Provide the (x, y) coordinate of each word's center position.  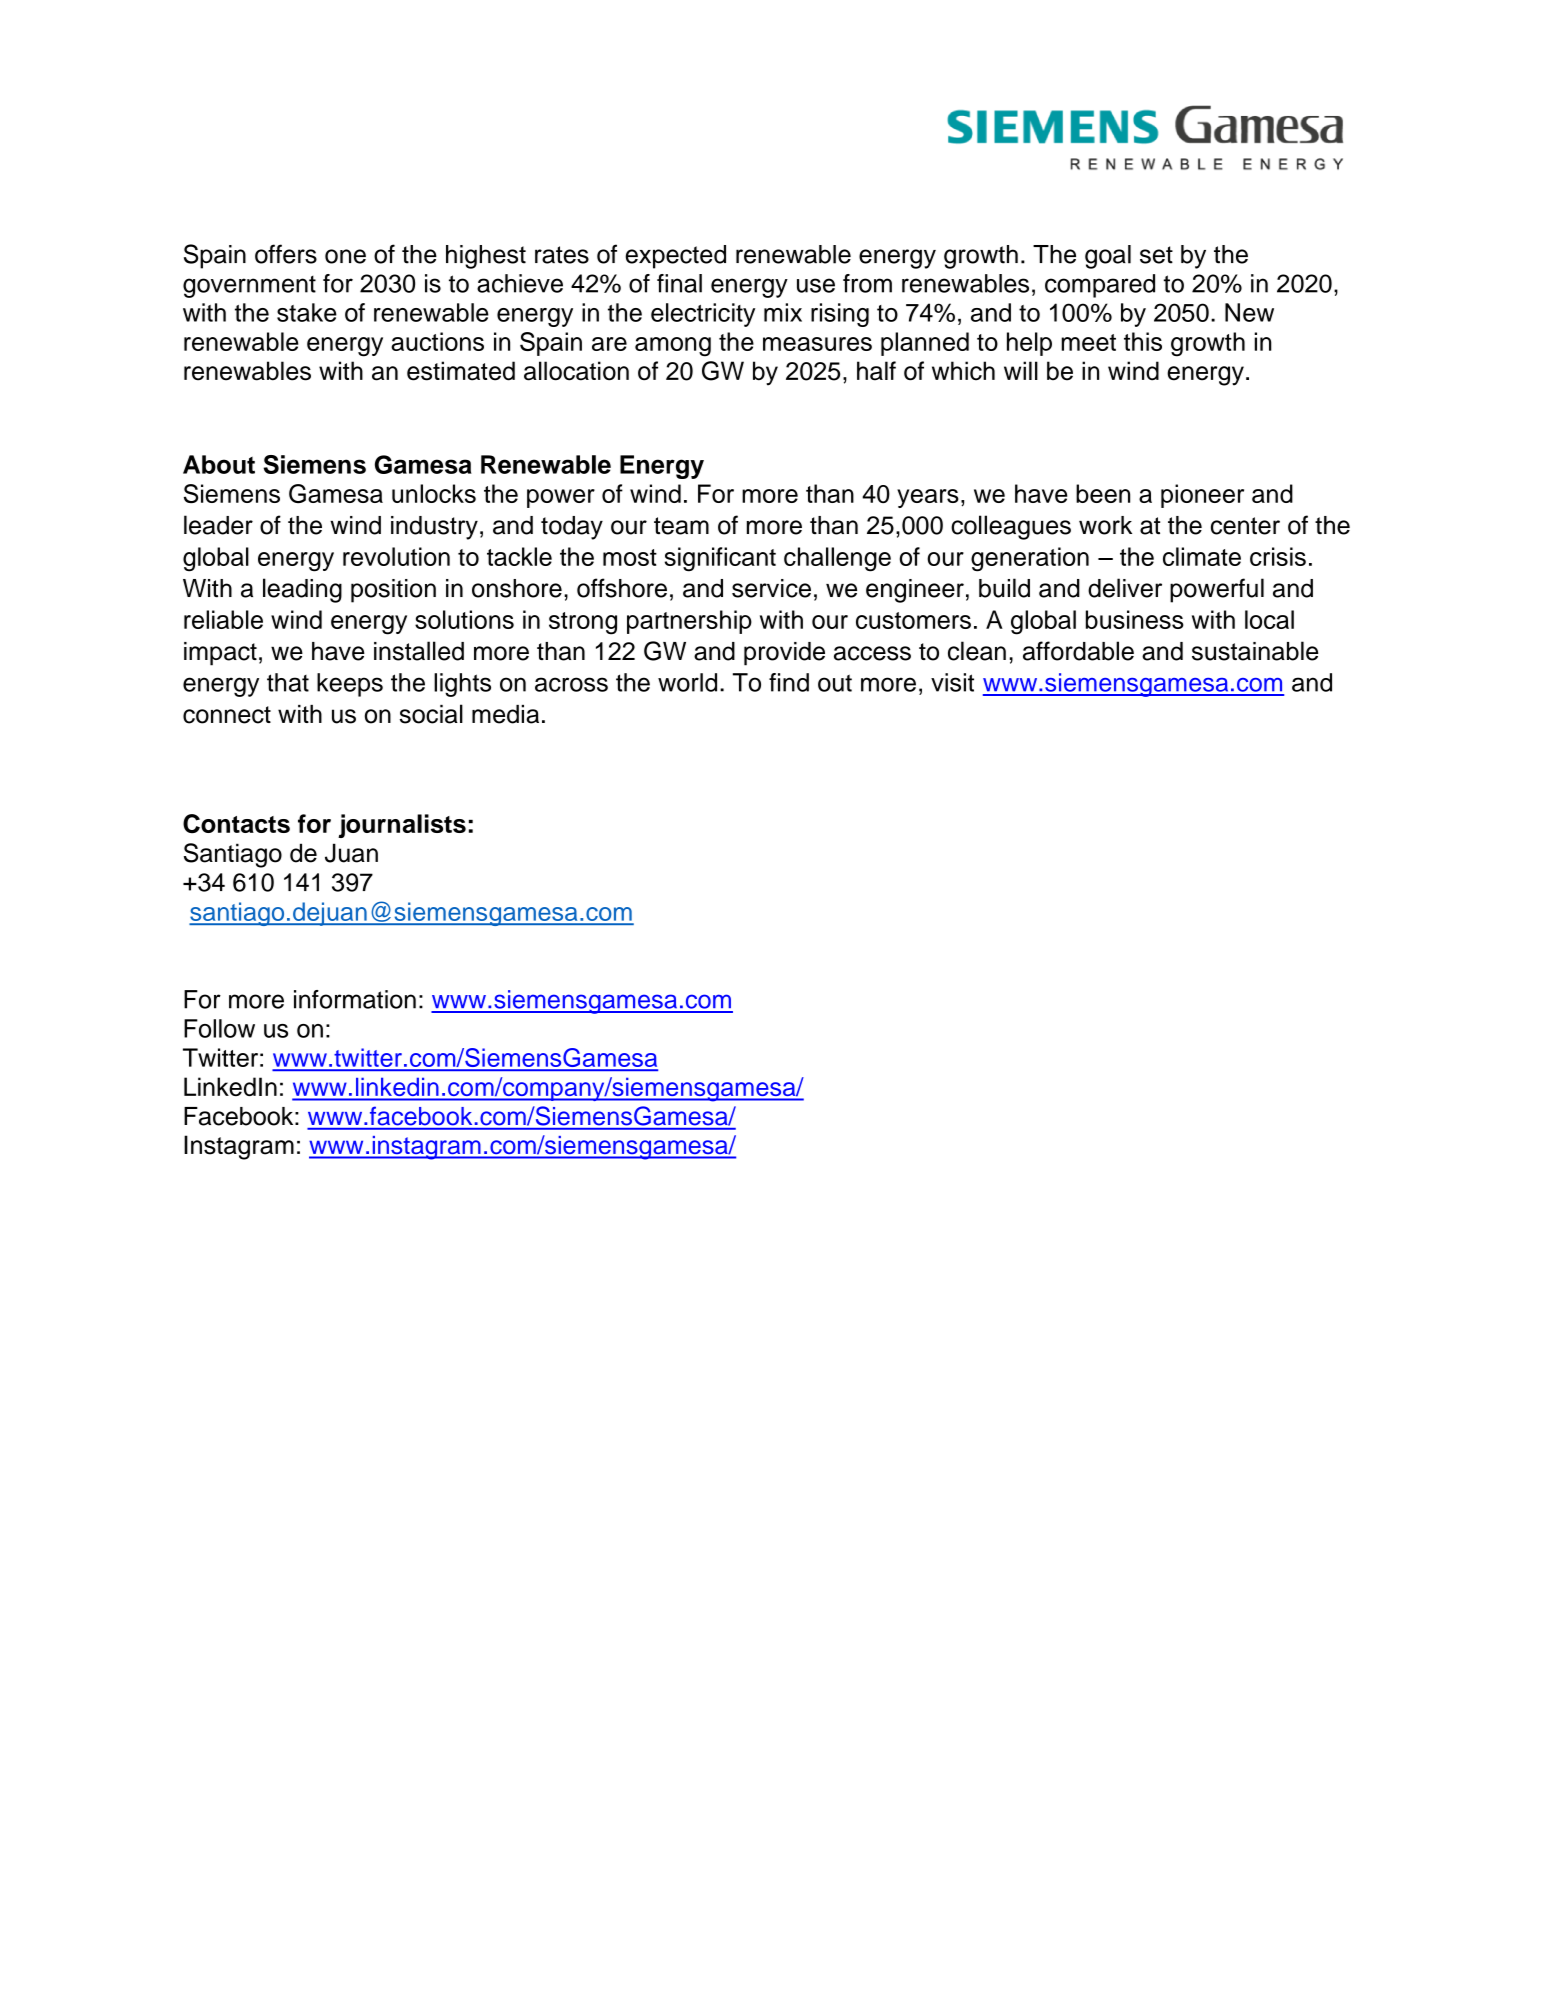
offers (286, 254)
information (355, 999)
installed (419, 651)
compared (1100, 286)
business (1135, 619)
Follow (219, 1028)
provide (784, 654)
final (679, 283)
